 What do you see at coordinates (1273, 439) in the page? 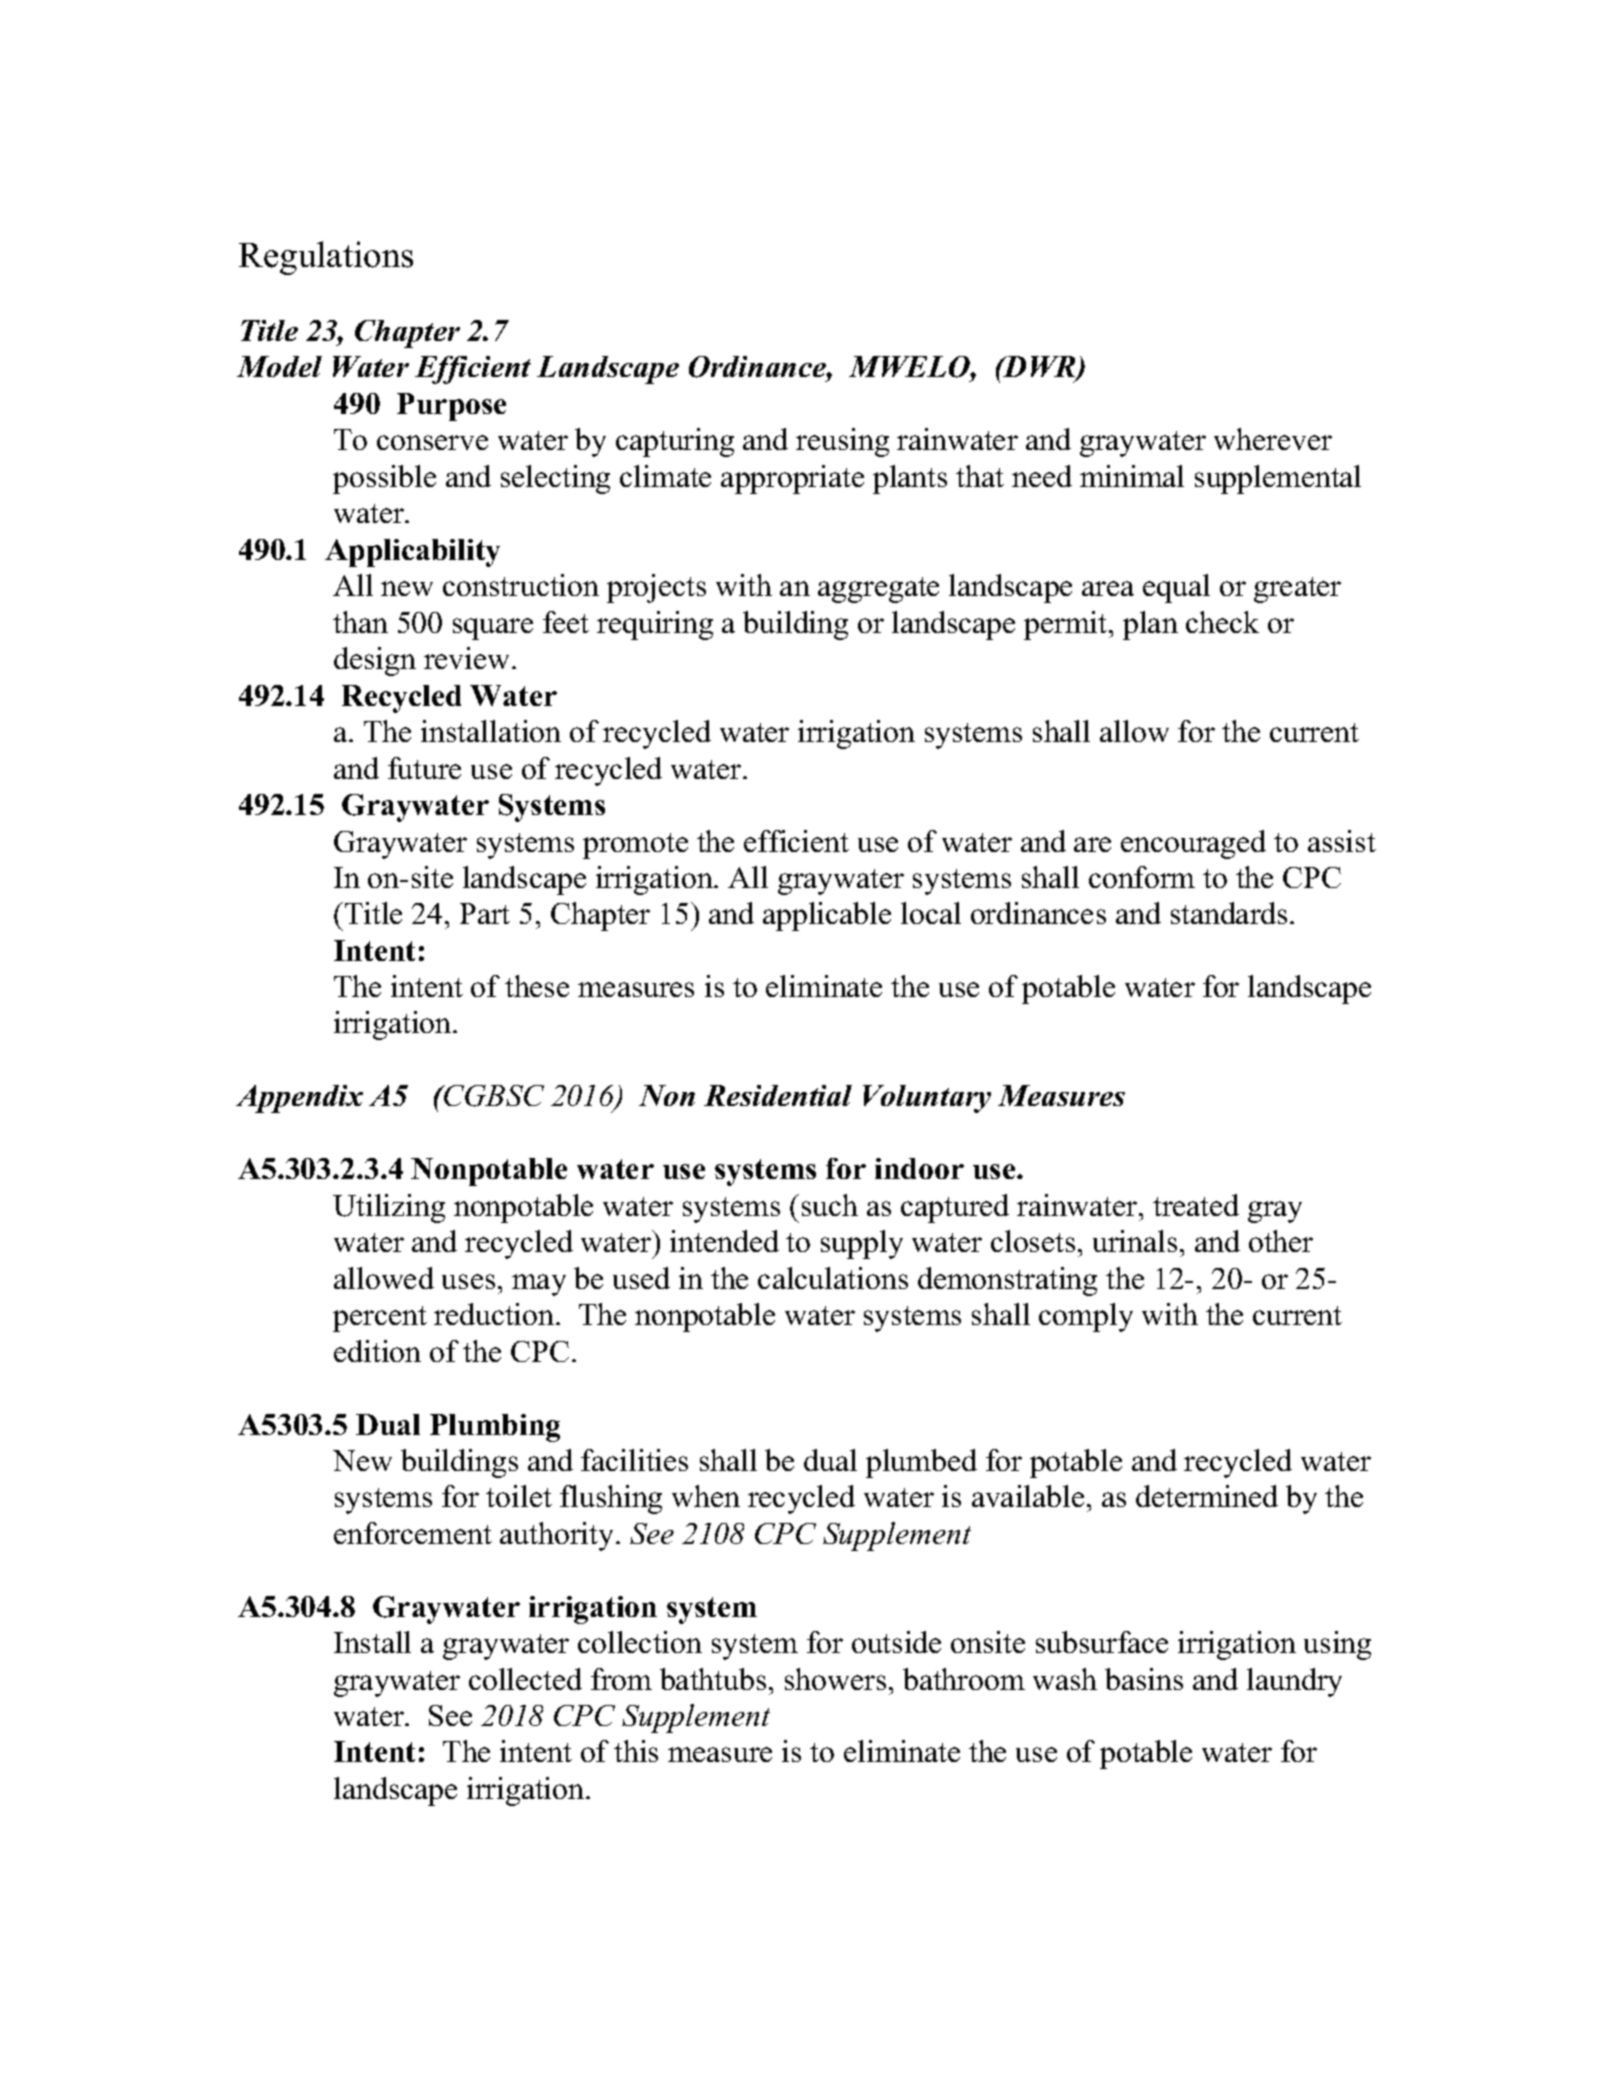
I see `wherever` at bounding box center [1273, 439].
